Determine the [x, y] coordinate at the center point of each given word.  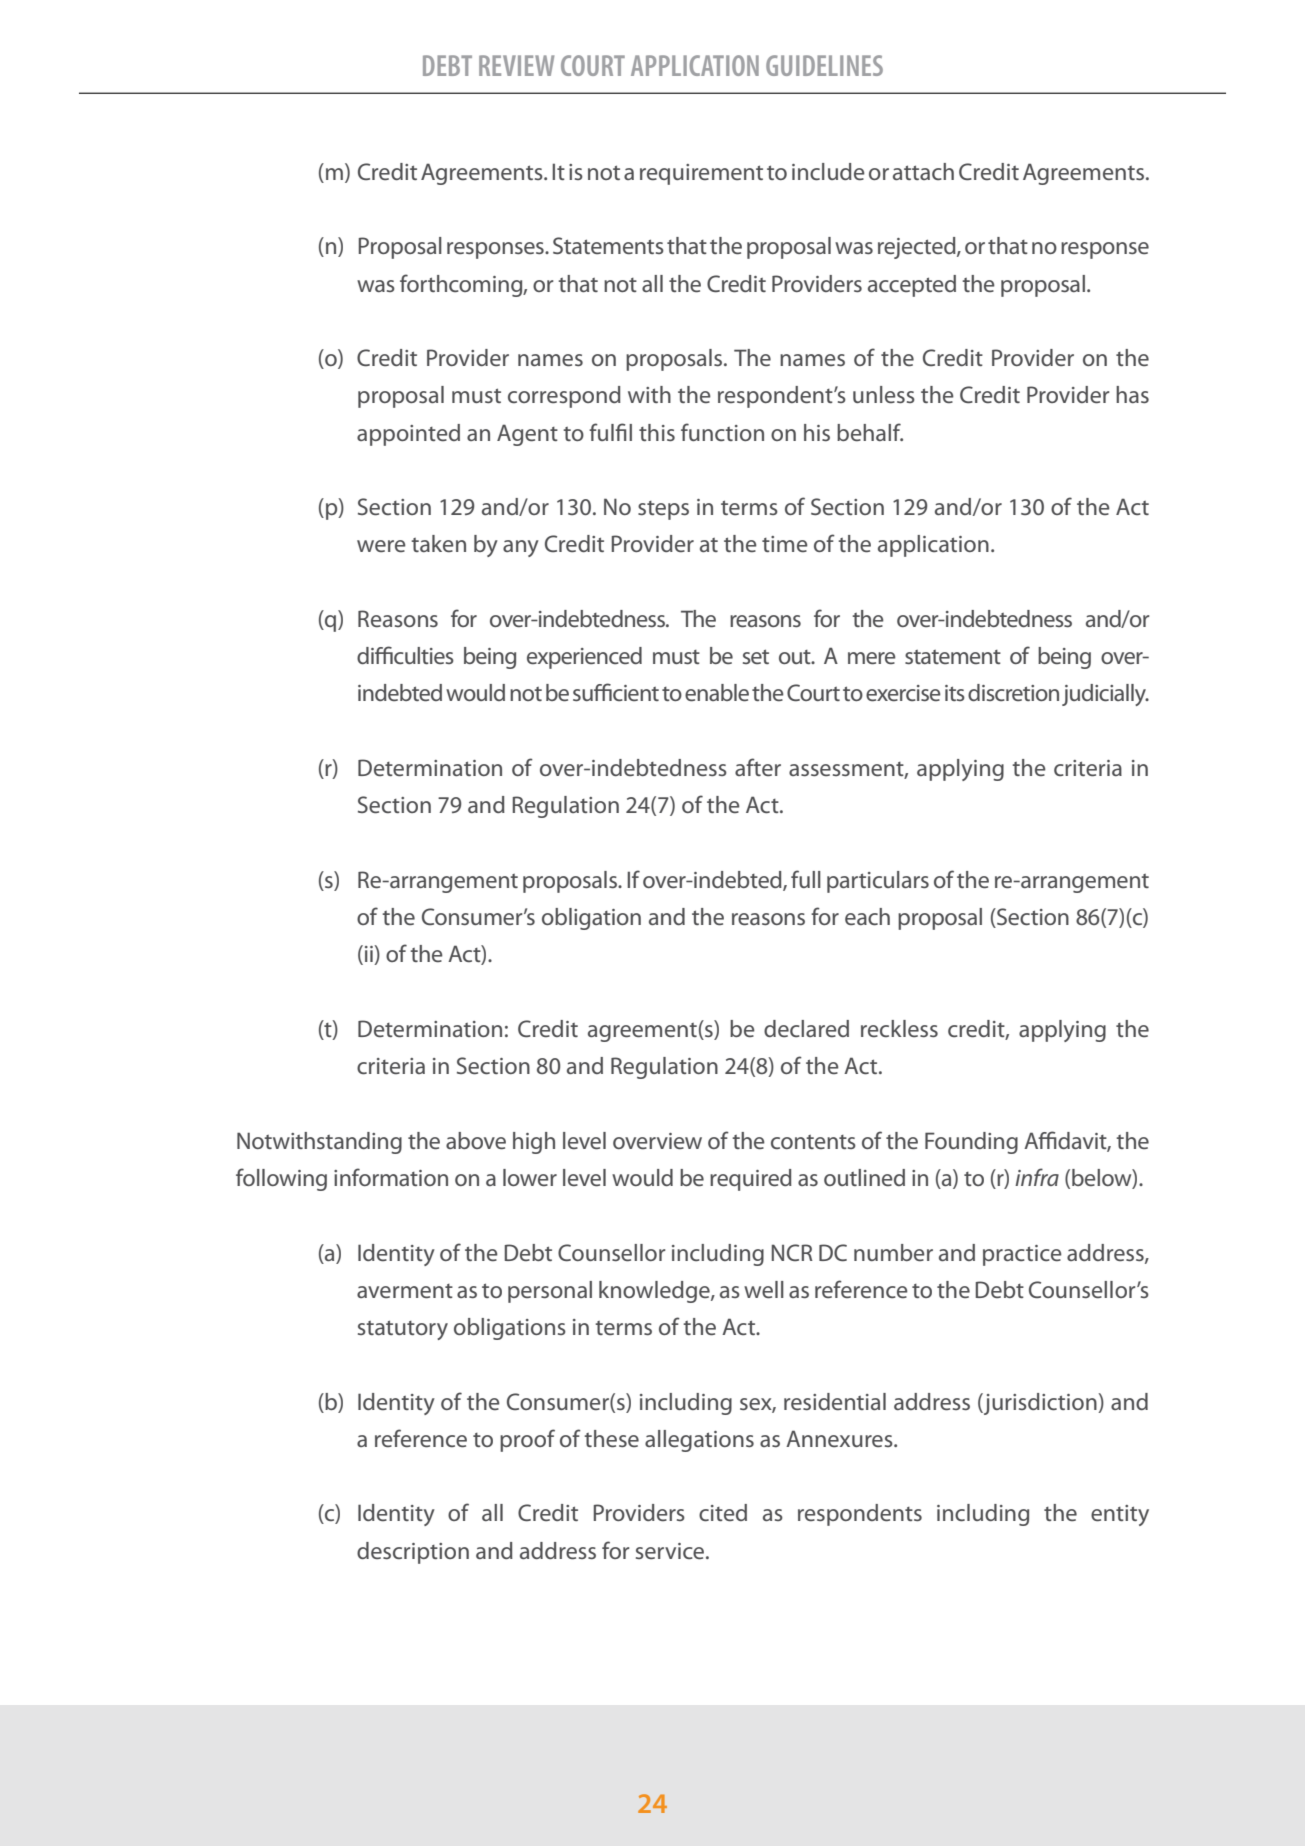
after [758, 767]
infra [1037, 1177]
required [751, 1180]
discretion [1013, 692]
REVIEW [516, 65]
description [413, 1553]
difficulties [405, 655]
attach [923, 171]
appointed [408, 435]
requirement [701, 174]
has [1132, 394]
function [722, 432]
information [391, 1177]
